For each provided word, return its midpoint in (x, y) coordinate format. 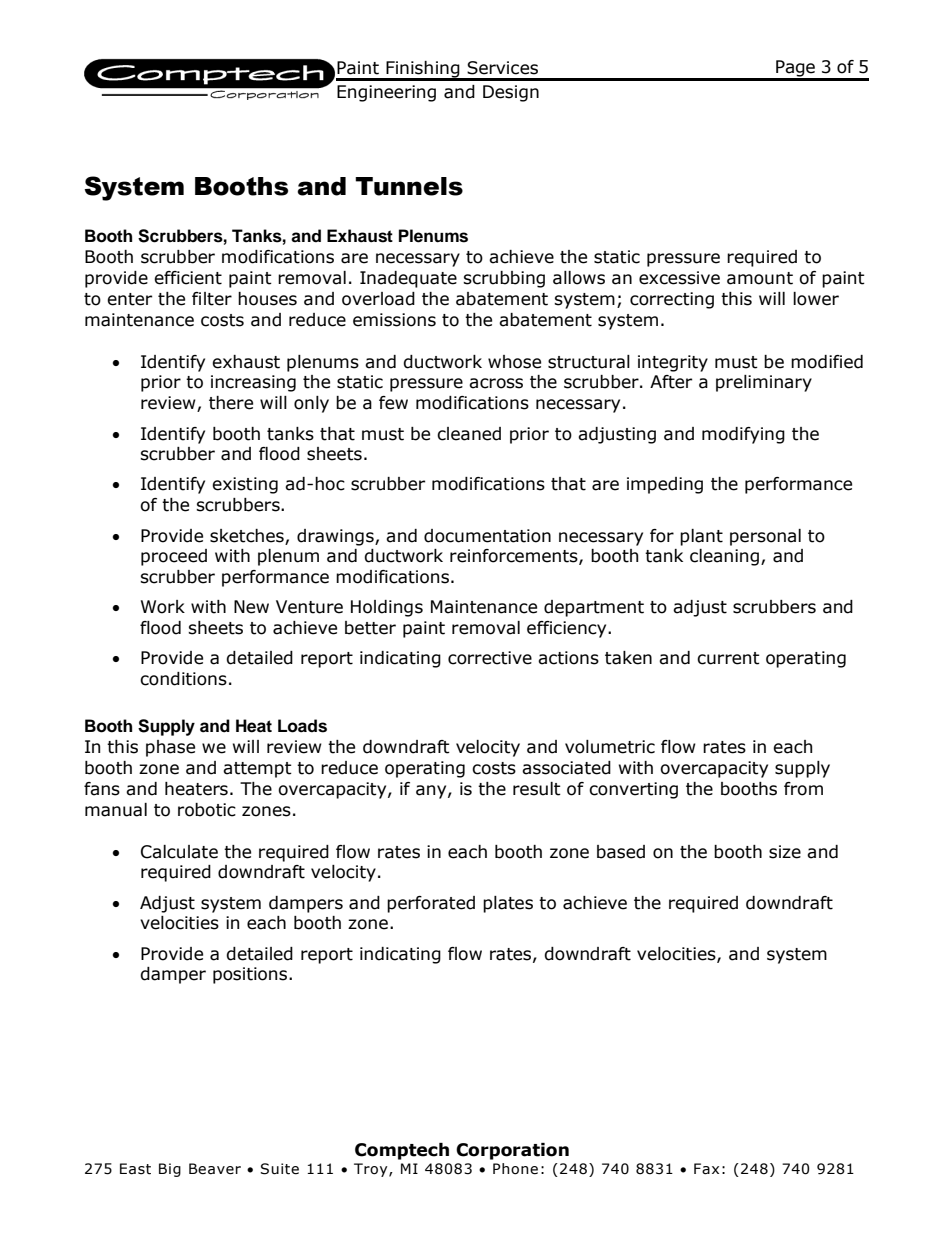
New (251, 607)
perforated (431, 904)
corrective (490, 658)
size (785, 852)
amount (760, 278)
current (728, 658)
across (496, 383)
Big (170, 1170)
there (231, 403)
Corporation (512, 1151)
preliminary (764, 383)
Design (511, 93)
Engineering (386, 93)
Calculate (179, 852)
